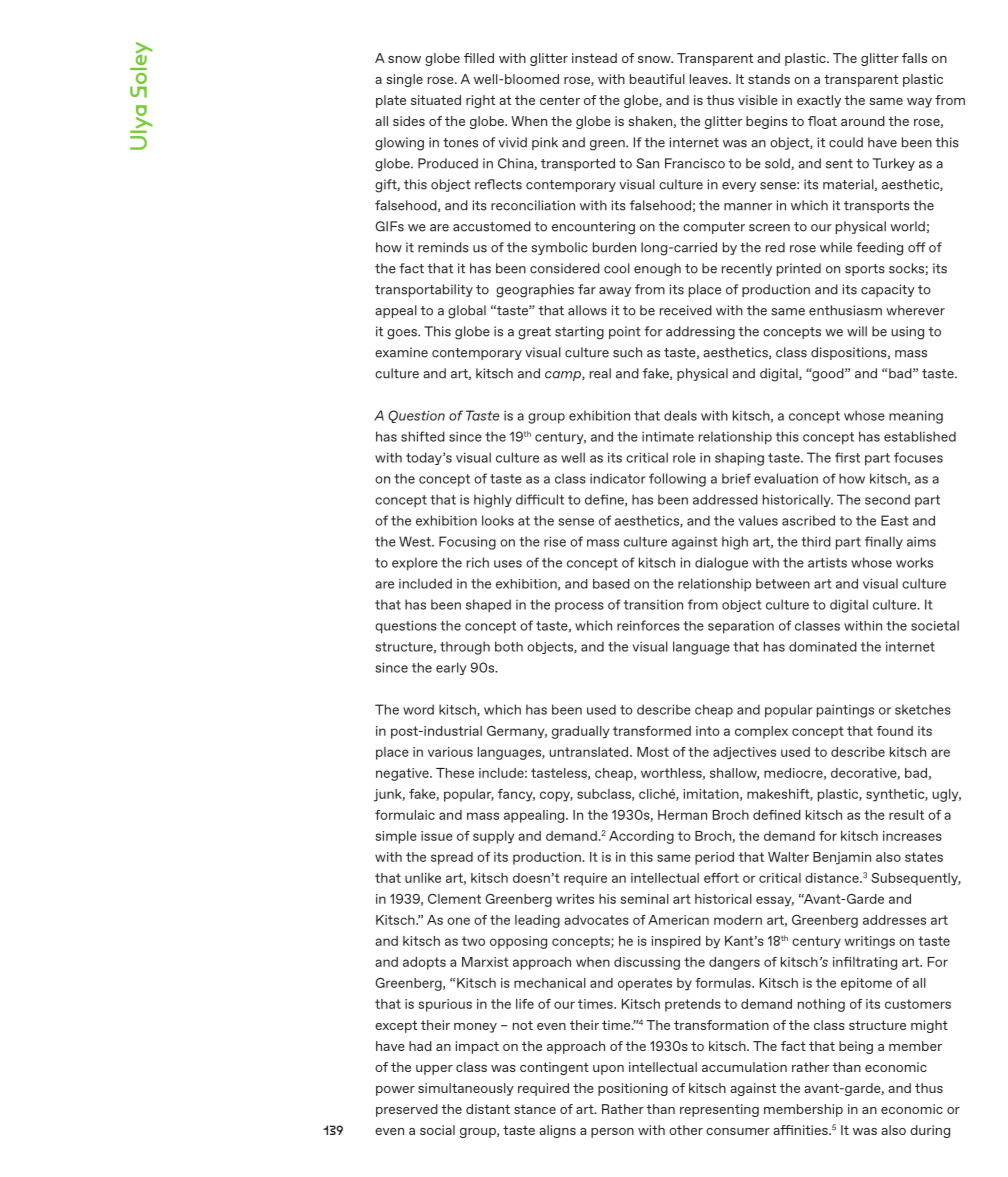  I want to click on situated, so click(436, 100).
